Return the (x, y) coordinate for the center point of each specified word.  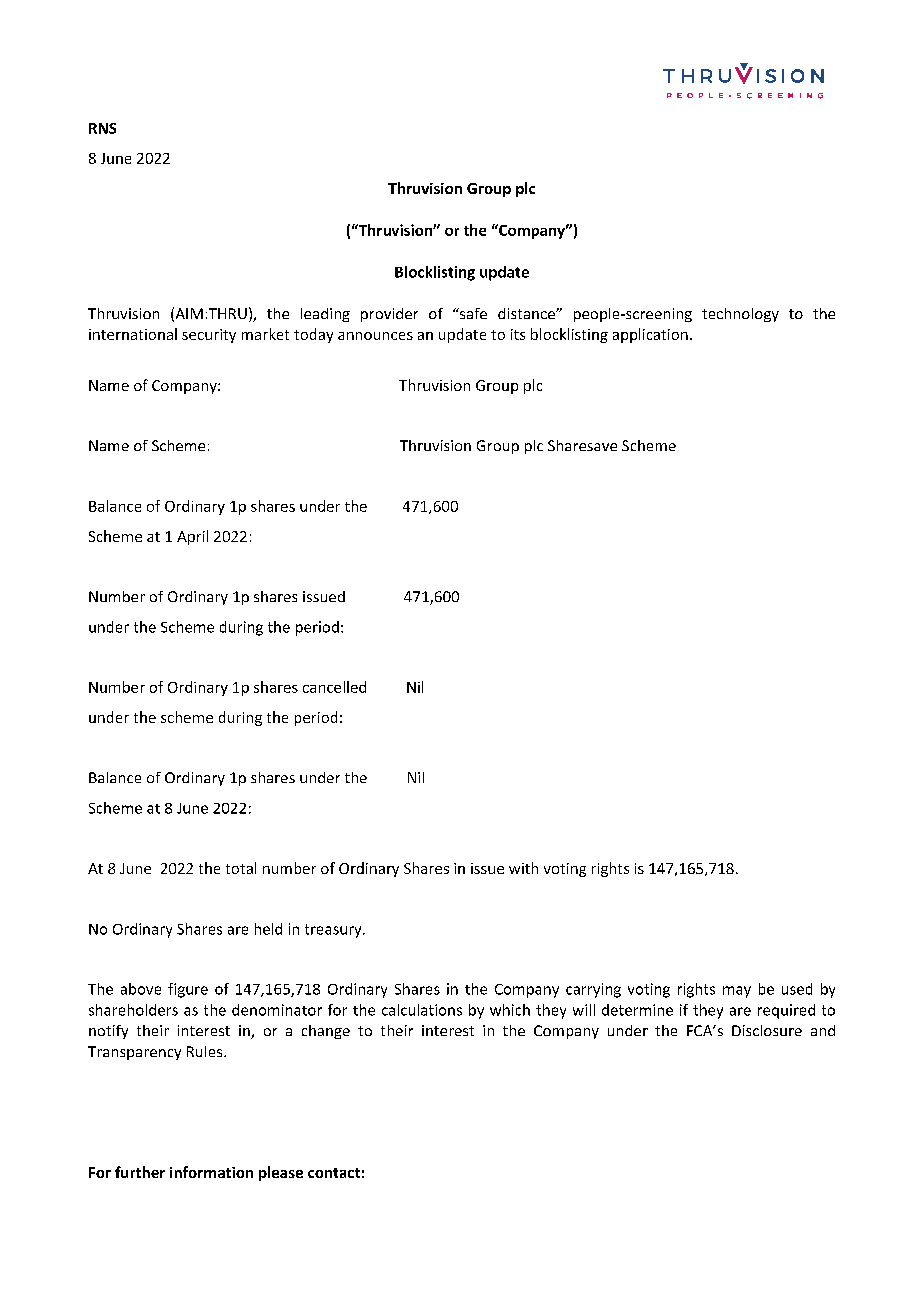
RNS (102, 128)
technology (740, 315)
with (523, 868)
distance (527, 313)
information (211, 1172)
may (737, 992)
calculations (422, 1010)
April (192, 537)
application (650, 335)
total (241, 868)
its (518, 334)
